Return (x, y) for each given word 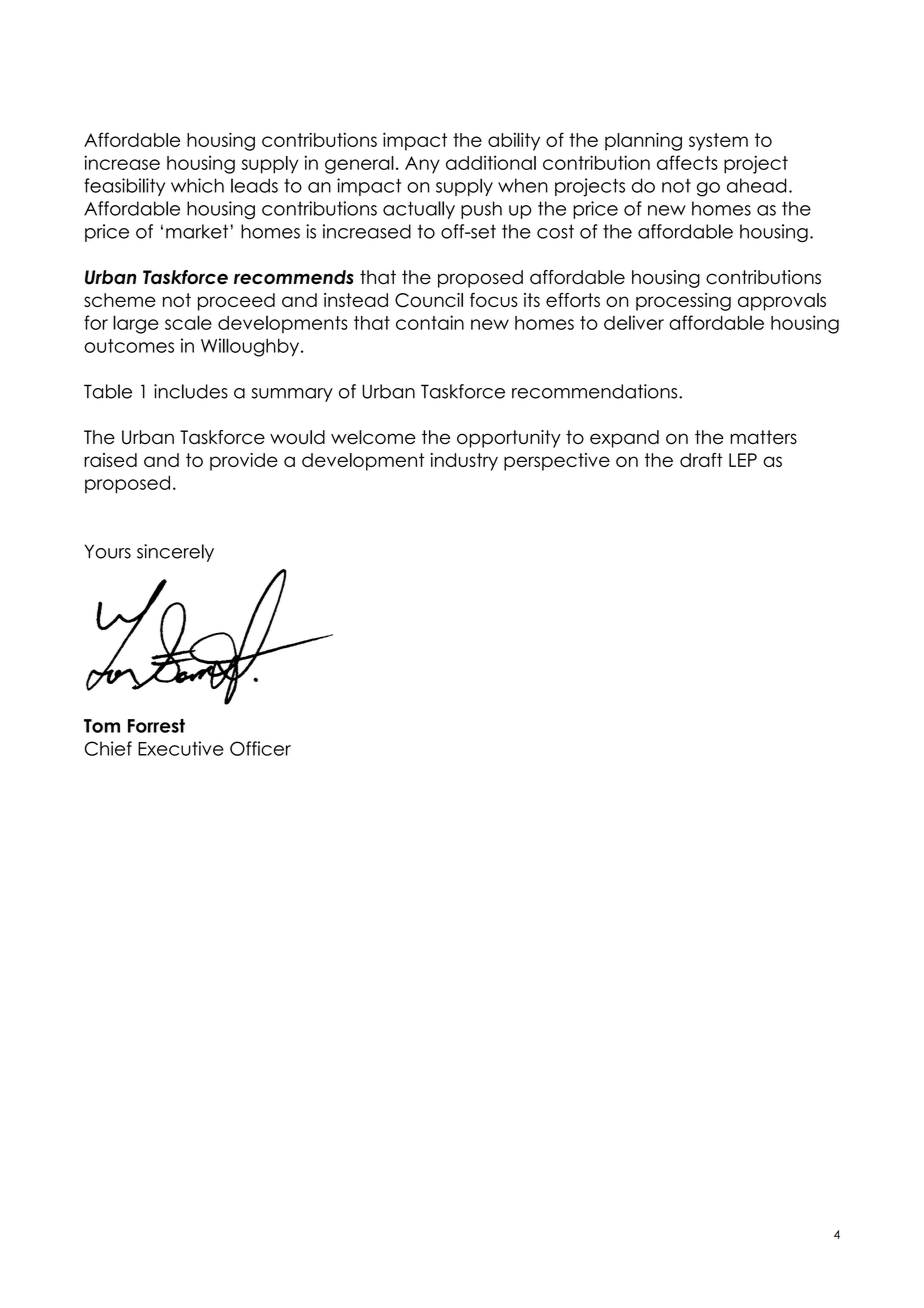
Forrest (156, 726)
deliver (634, 322)
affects (687, 162)
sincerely (175, 553)
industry (464, 462)
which (197, 185)
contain (430, 322)
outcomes (129, 346)
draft (701, 460)
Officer (260, 748)
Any (422, 165)
